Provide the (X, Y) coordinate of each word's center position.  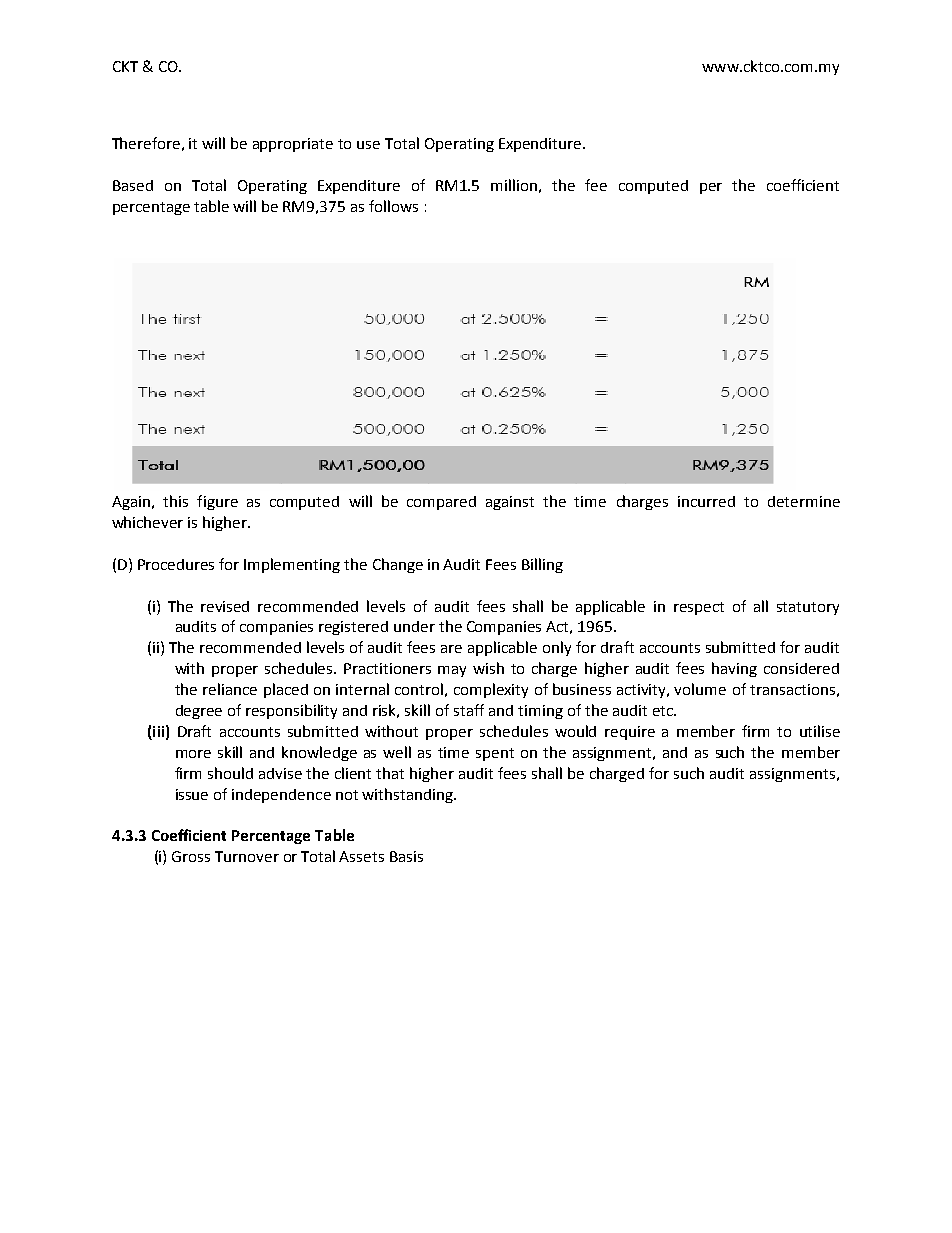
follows (393, 206)
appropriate (293, 145)
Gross (191, 856)
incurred (706, 501)
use (368, 145)
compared (441, 503)
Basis (406, 856)
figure (217, 502)
